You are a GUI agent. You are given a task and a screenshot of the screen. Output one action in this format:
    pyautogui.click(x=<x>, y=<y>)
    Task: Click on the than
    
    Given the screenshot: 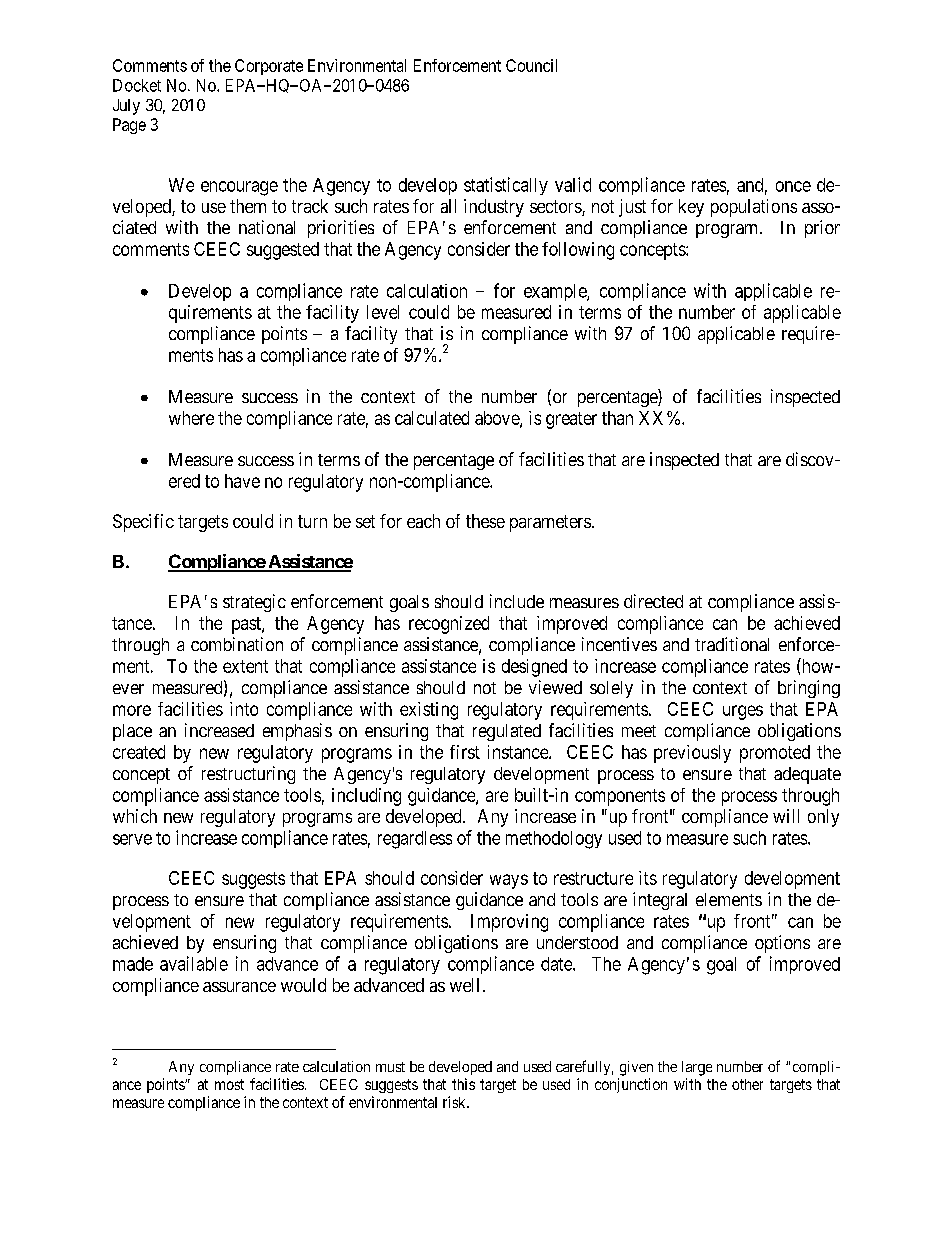 What is the action you would take?
    pyautogui.click(x=617, y=418)
